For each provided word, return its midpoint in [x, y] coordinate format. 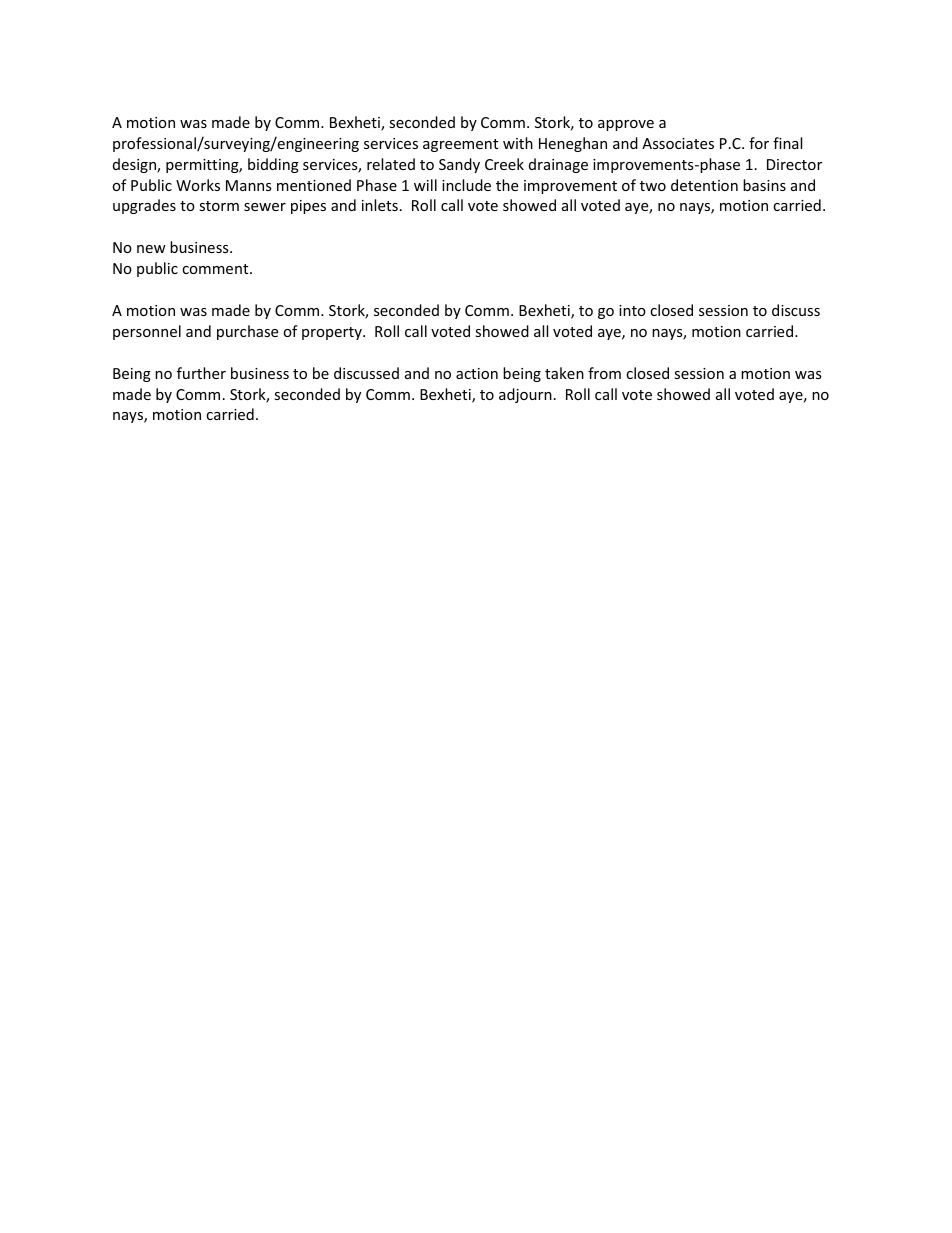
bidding [273, 165]
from [604, 373]
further [201, 373]
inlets [380, 205]
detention [704, 185]
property [333, 333]
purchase [247, 332]
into [632, 310]
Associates [678, 143]
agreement [460, 145]
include [466, 185]
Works [198, 185]
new [151, 249]
